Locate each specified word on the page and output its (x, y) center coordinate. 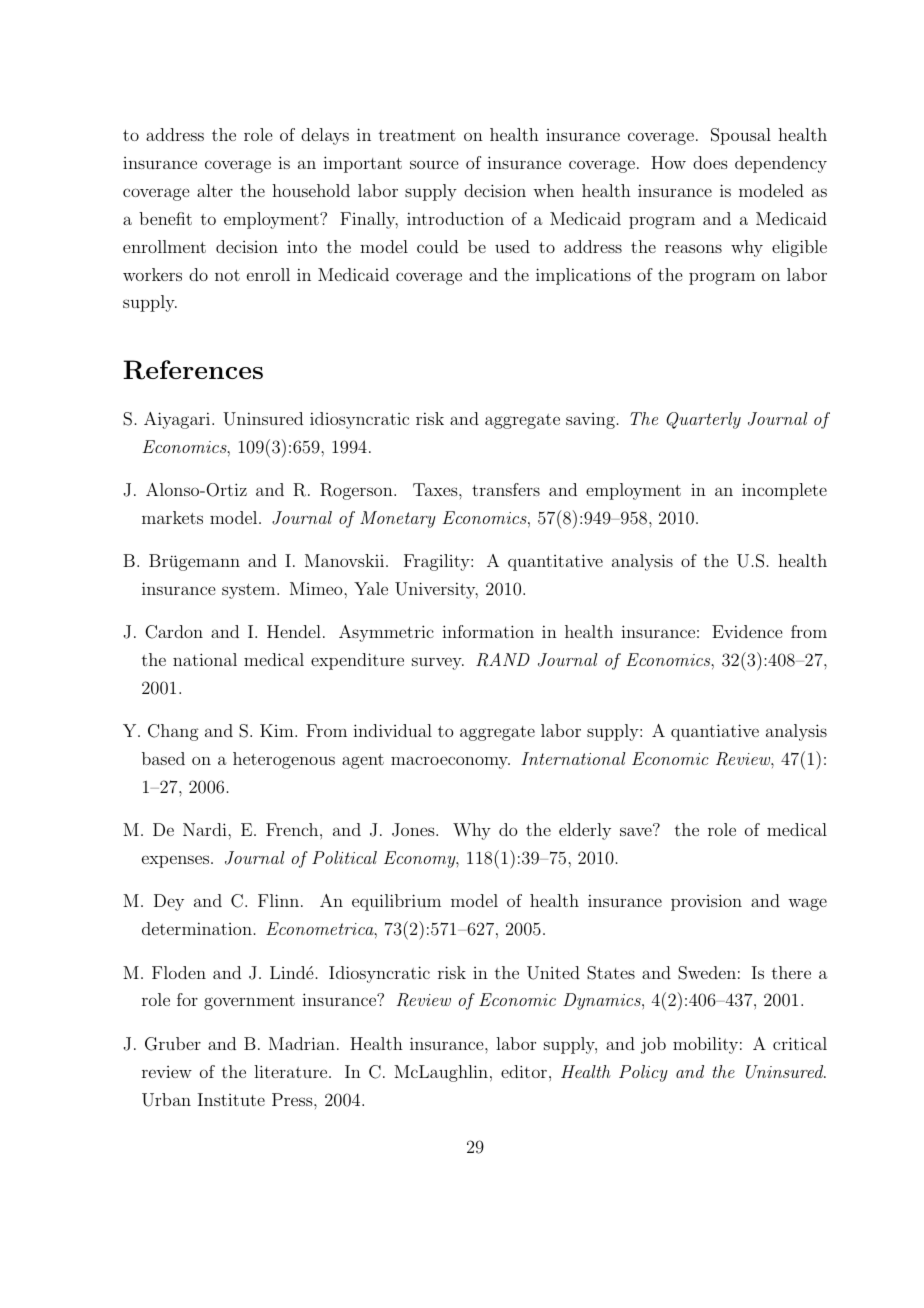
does (710, 162)
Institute (231, 1099)
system (250, 591)
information (488, 631)
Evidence (747, 631)
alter (215, 190)
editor (524, 1071)
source (434, 164)
